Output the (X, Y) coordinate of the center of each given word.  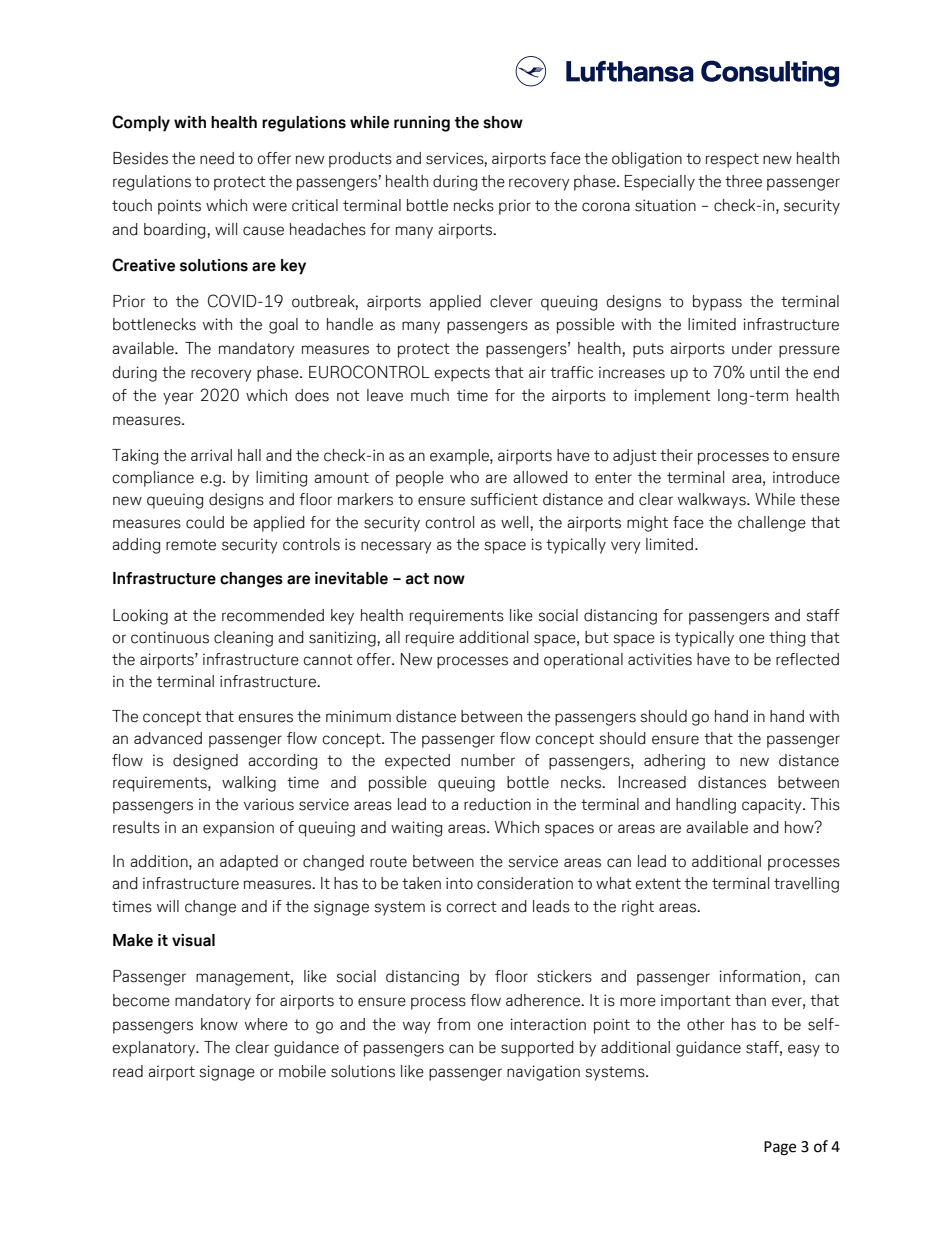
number (488, 760)
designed (205, 762)
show (503, 122)
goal (283, 326)
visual (193, 940)
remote (191, 545)
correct (472, 907)
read (128, 1071)
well (516, 522)
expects (462, 374)
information (760, 976)
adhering (674, 762)
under (752, 348)
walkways (713, 501)
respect (732, 160)
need (217, 158)
